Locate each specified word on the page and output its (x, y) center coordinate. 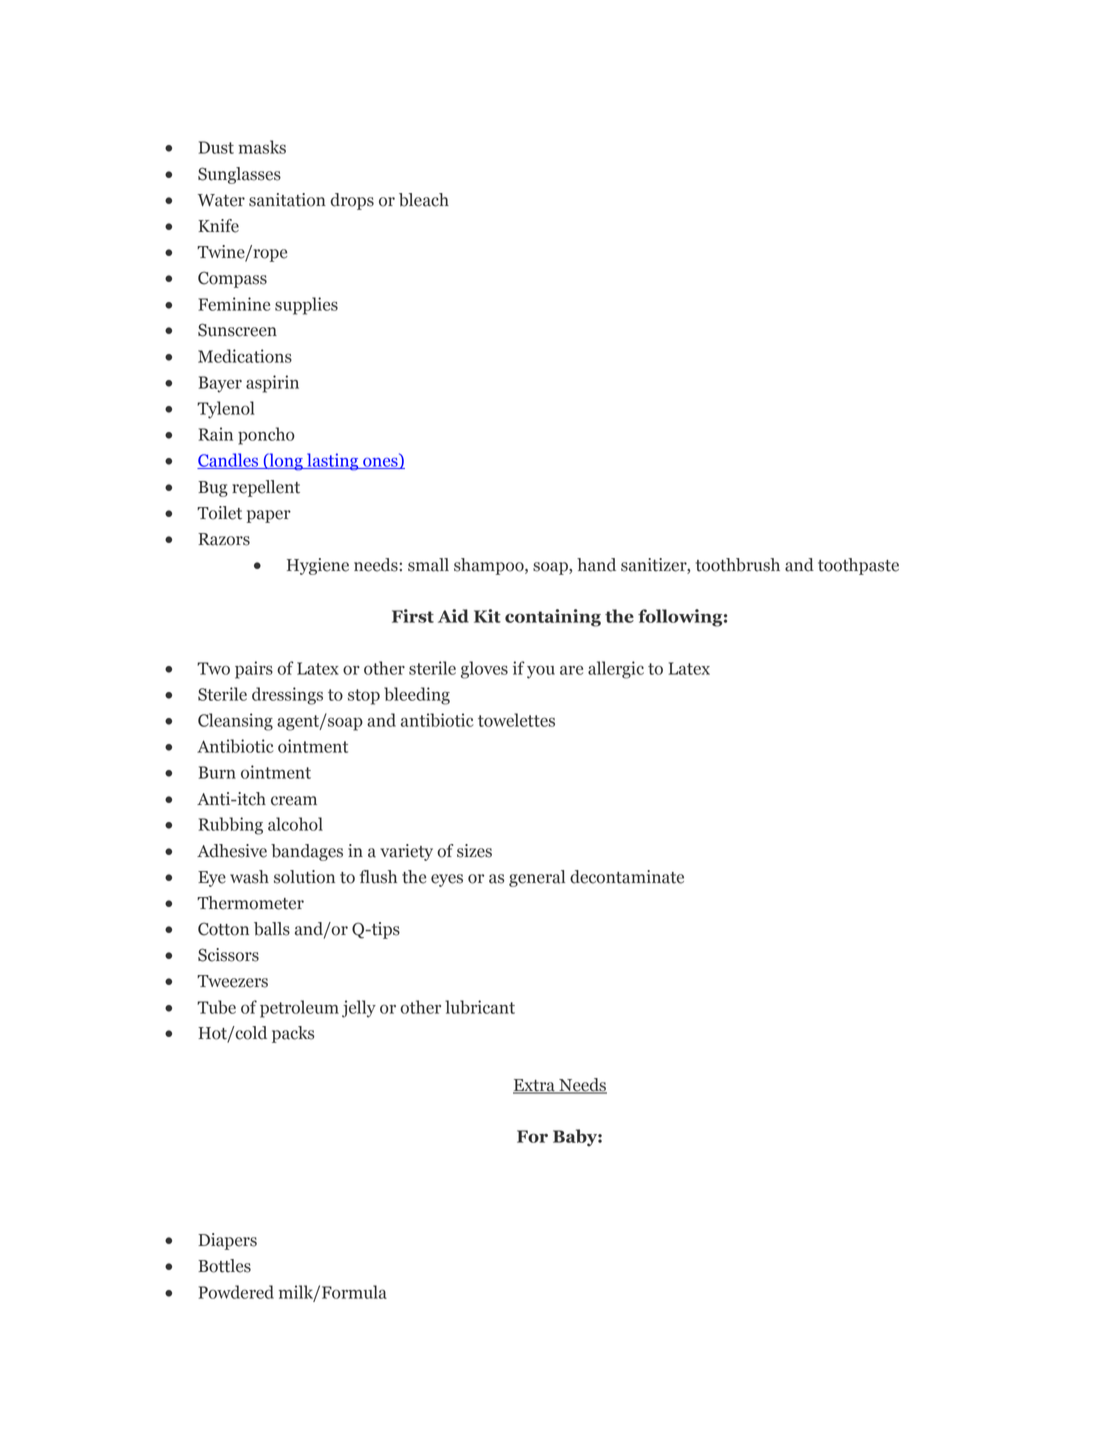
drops (352, 201)
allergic (616, 670)
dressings (287, 696)
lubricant (480, 1007)
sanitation (287, 200)
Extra (535, 1086)
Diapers (227, 1241)
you (541, 672)
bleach (424, 200)
